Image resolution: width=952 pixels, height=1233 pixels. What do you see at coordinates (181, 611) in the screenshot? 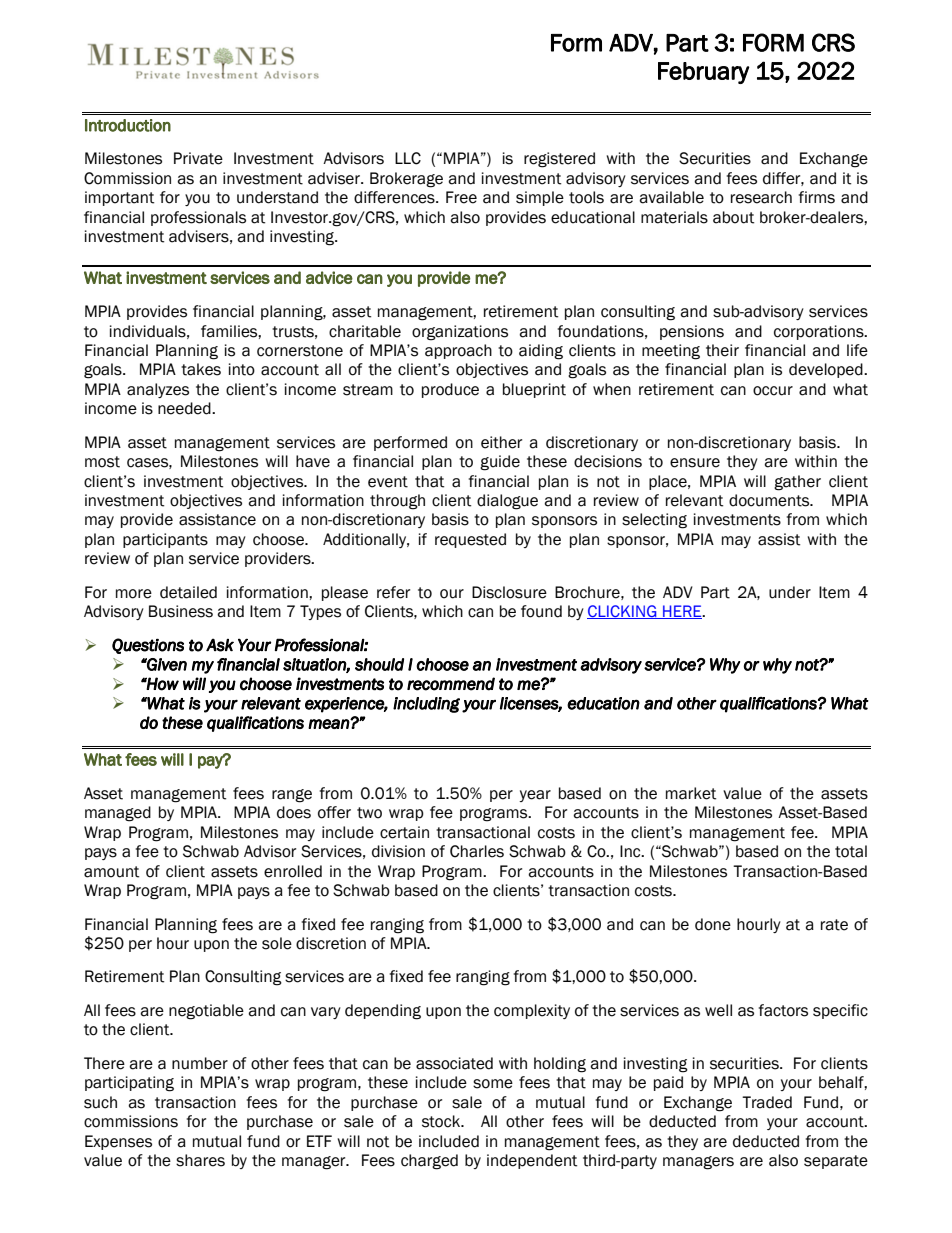
I see `Business` at bounding box center [181, 611].
